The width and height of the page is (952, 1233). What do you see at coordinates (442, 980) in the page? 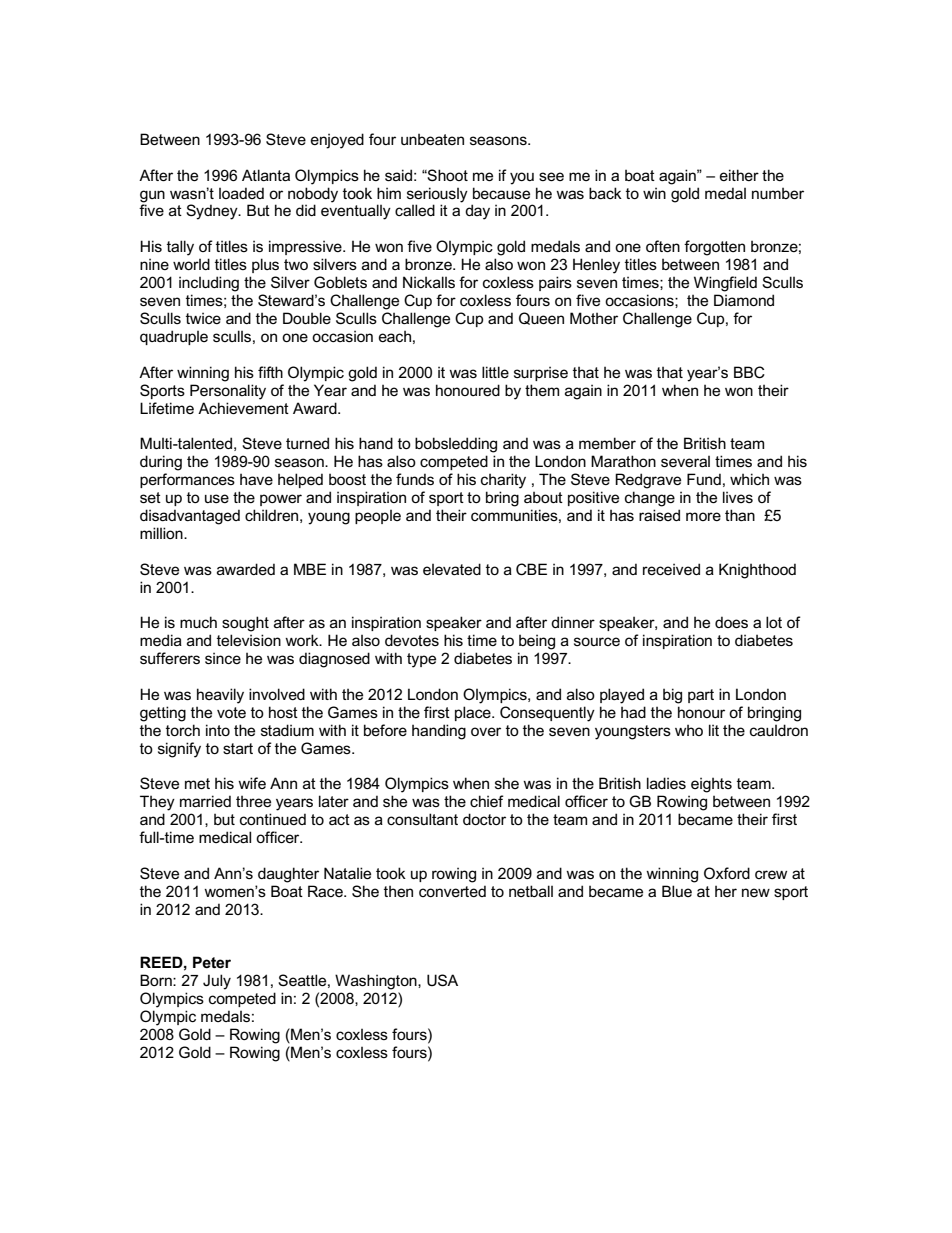
I see `USA` at bounding box center [442, 980].
